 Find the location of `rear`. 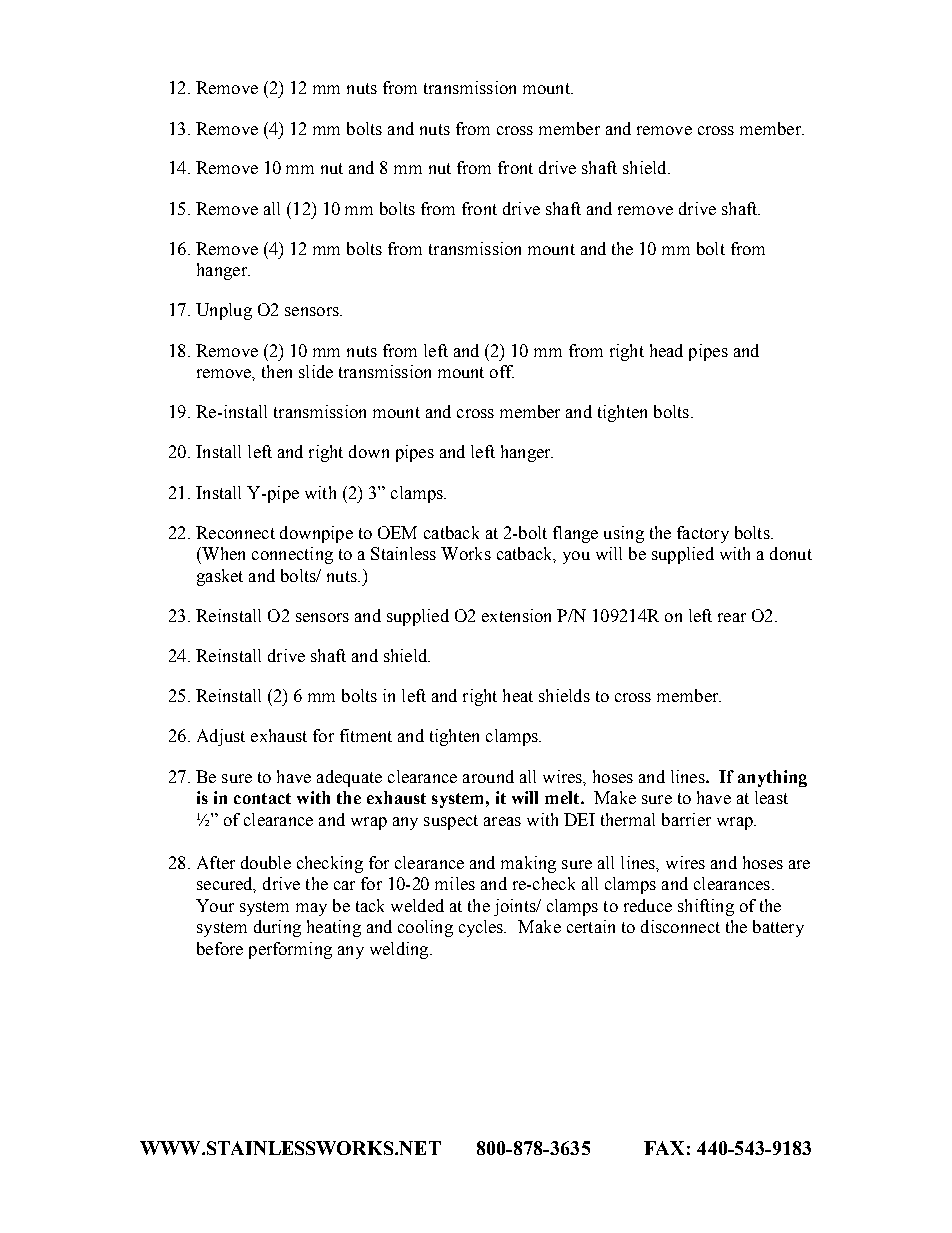

rear is located at coordinates (732, 617).
